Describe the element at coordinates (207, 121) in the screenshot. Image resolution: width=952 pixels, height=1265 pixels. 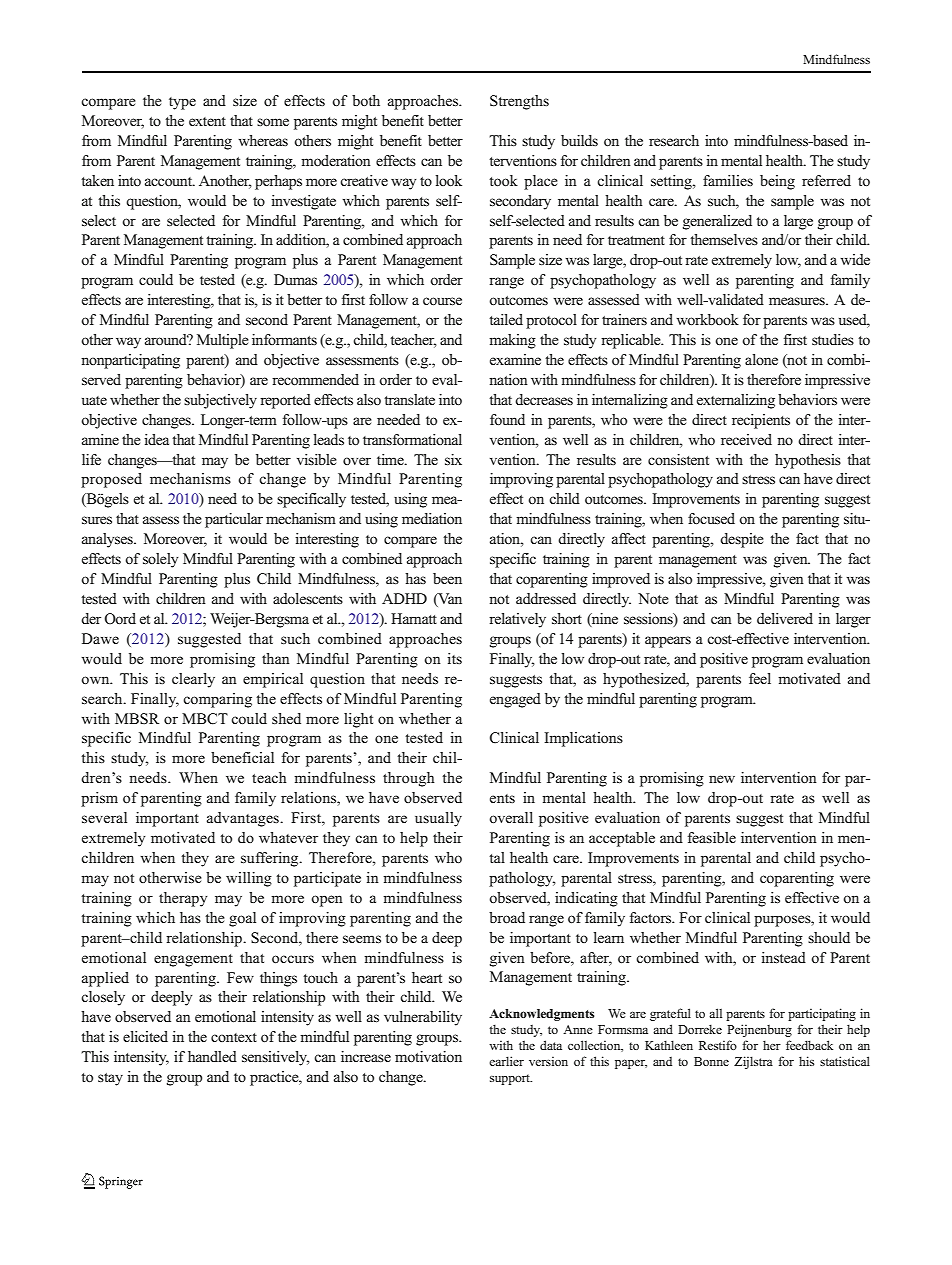
I see `extent` at that location.
